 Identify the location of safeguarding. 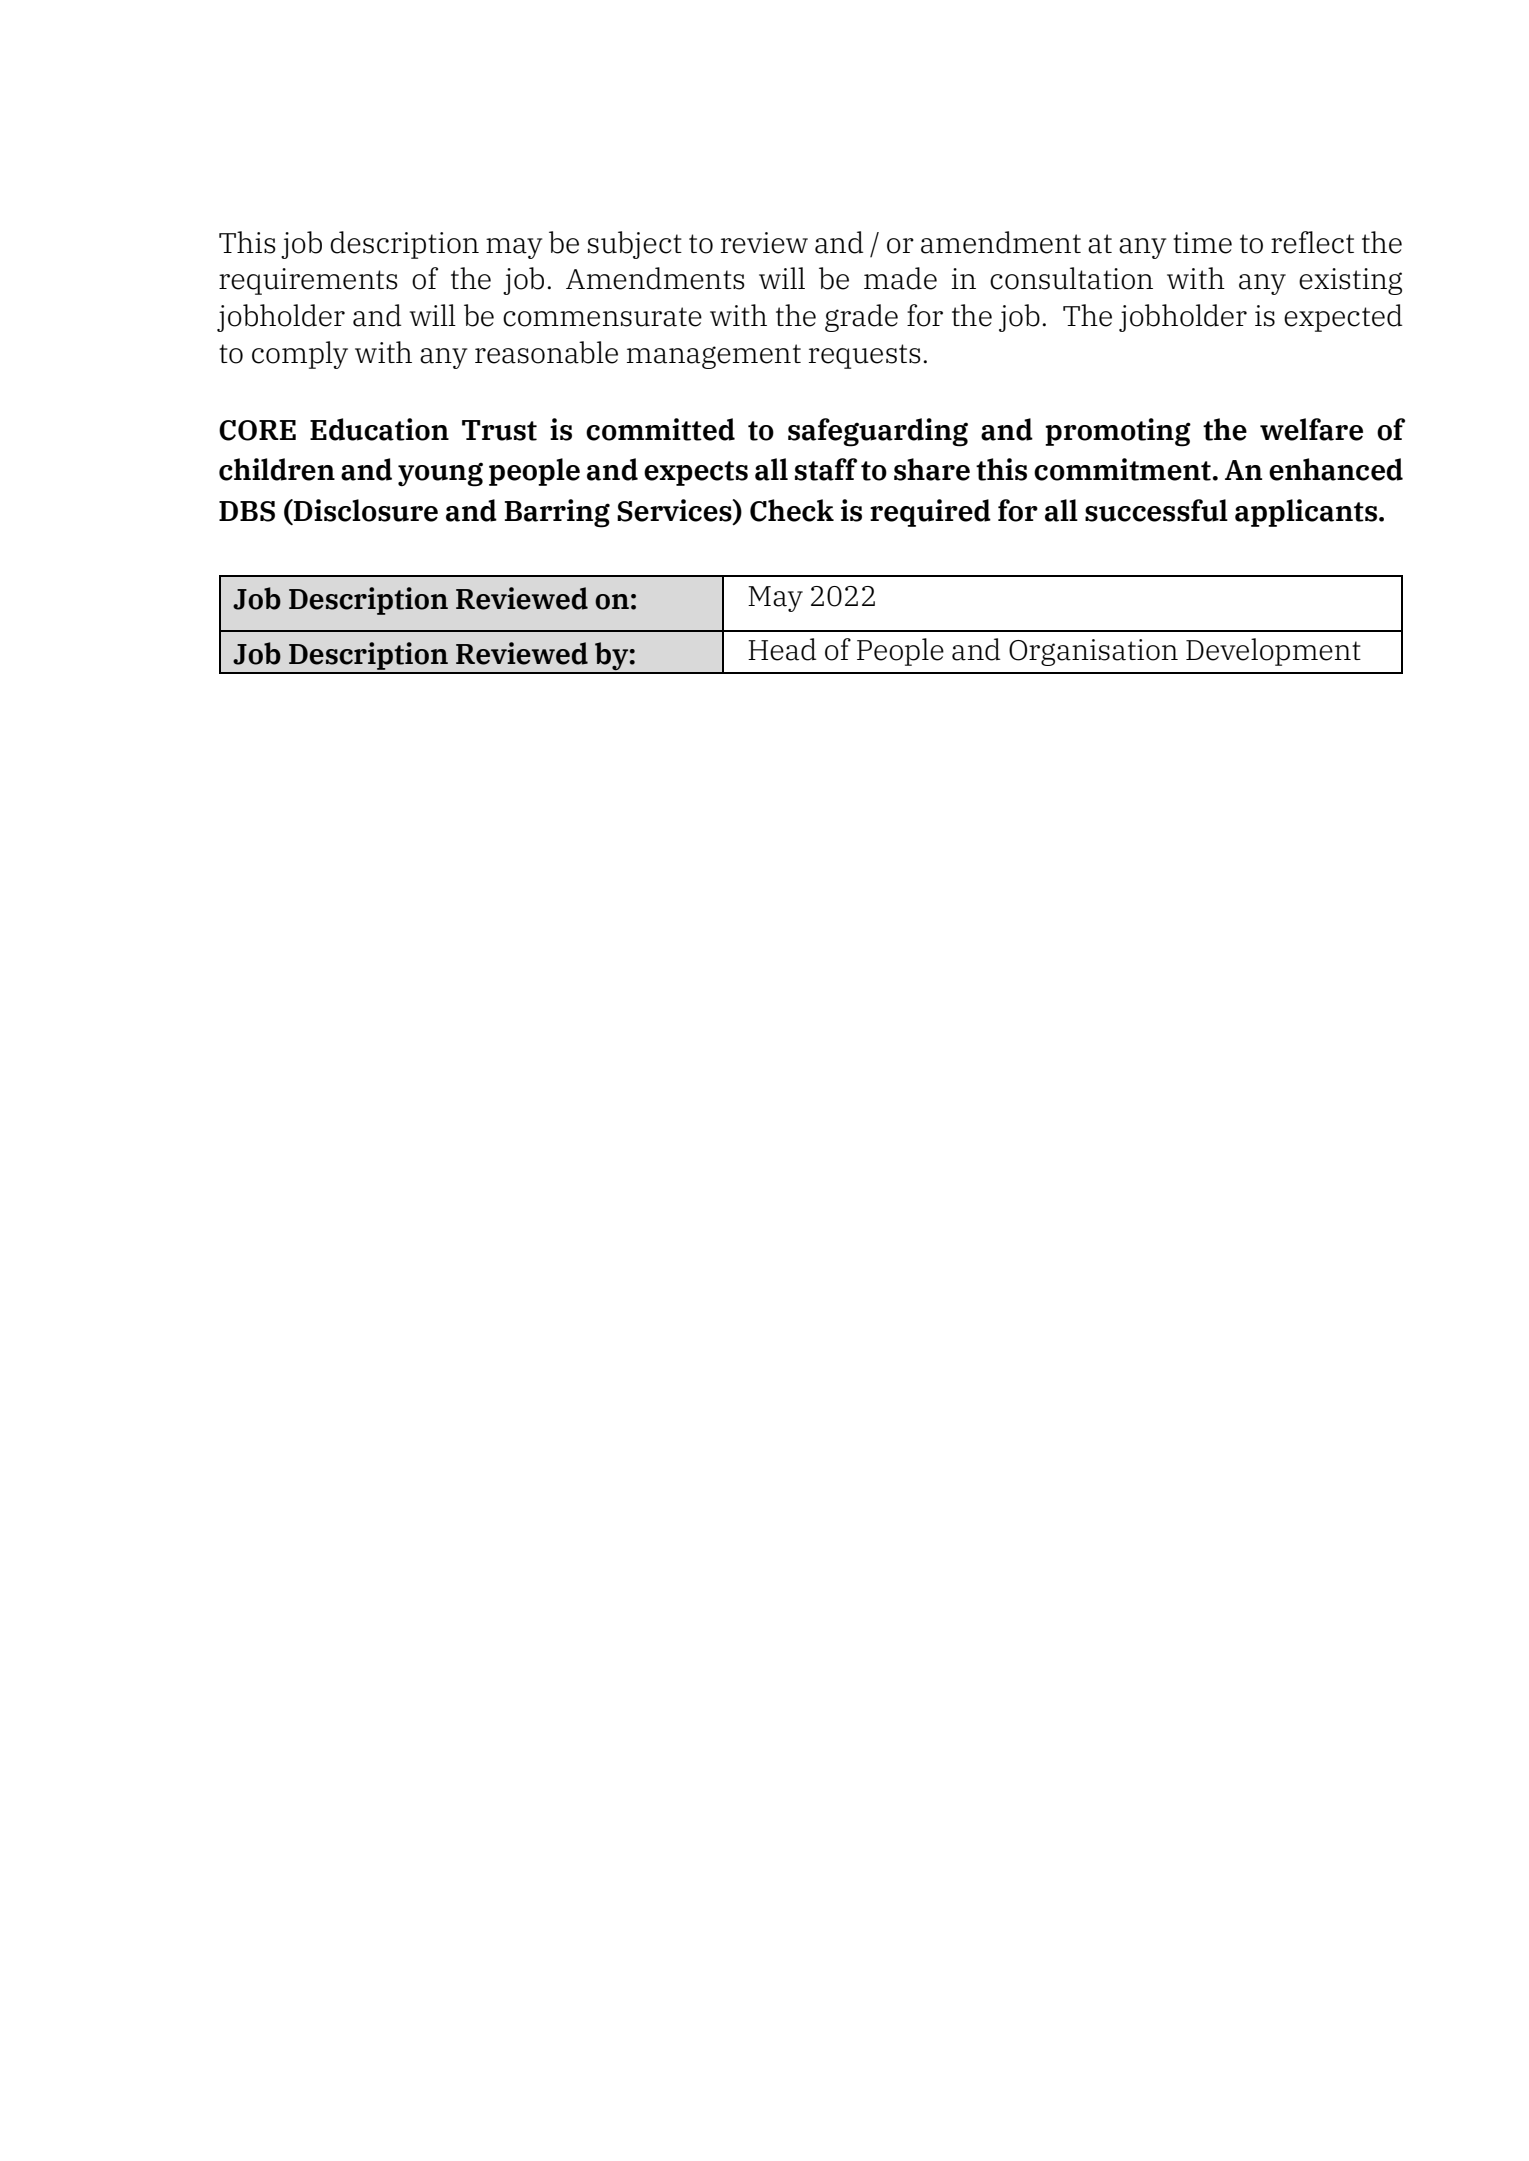
(878, 432).
